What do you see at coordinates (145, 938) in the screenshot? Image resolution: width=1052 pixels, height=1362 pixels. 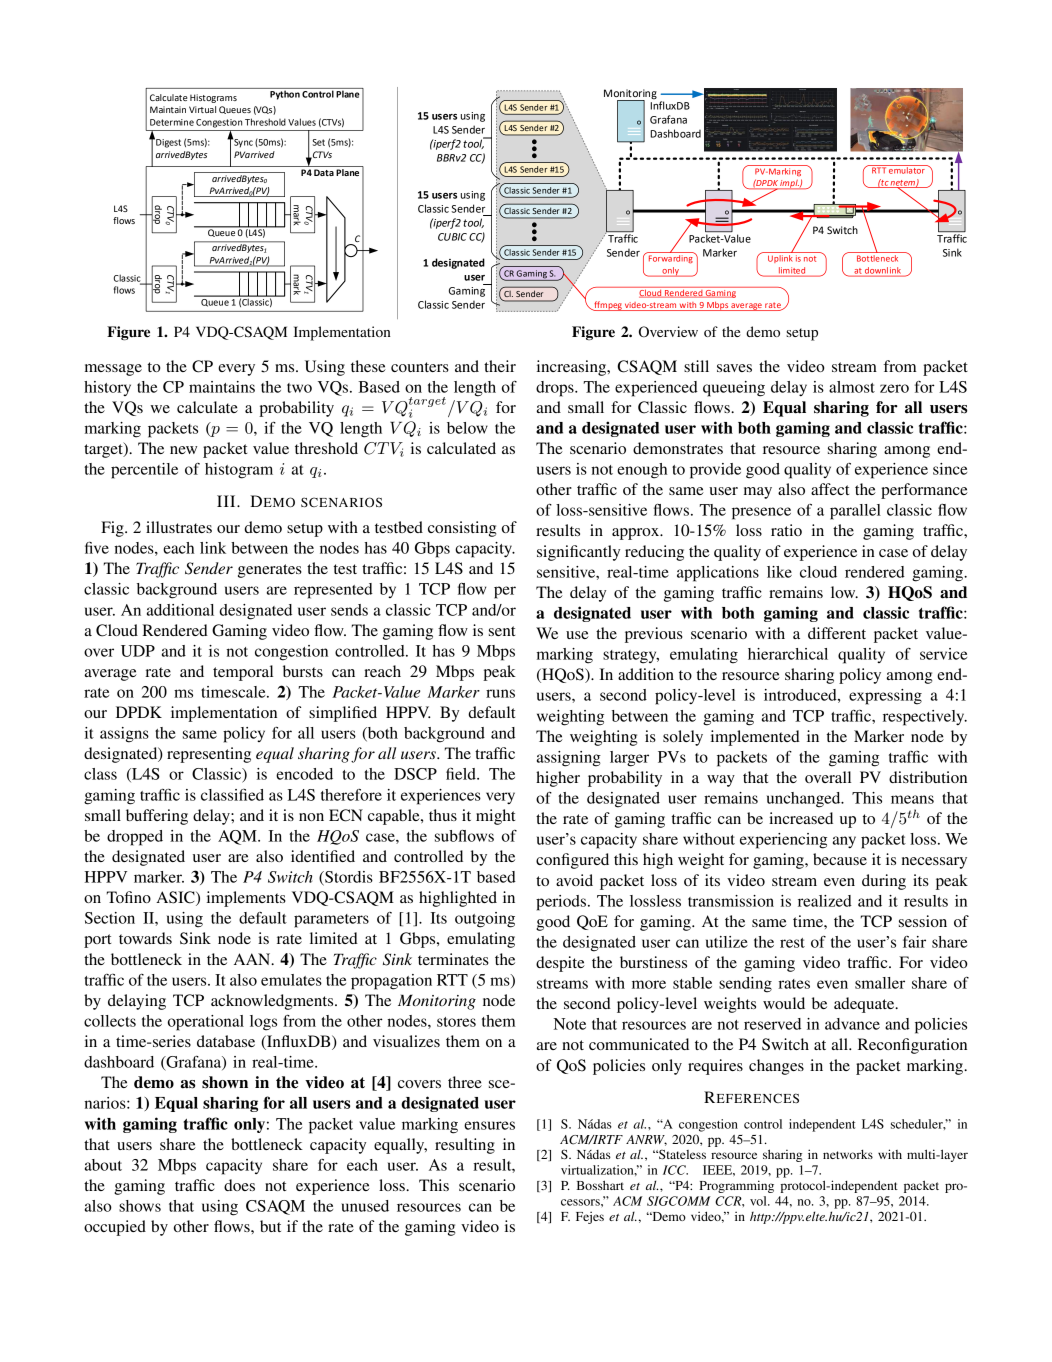 I see `towards` at bounding box center [145, 938].
